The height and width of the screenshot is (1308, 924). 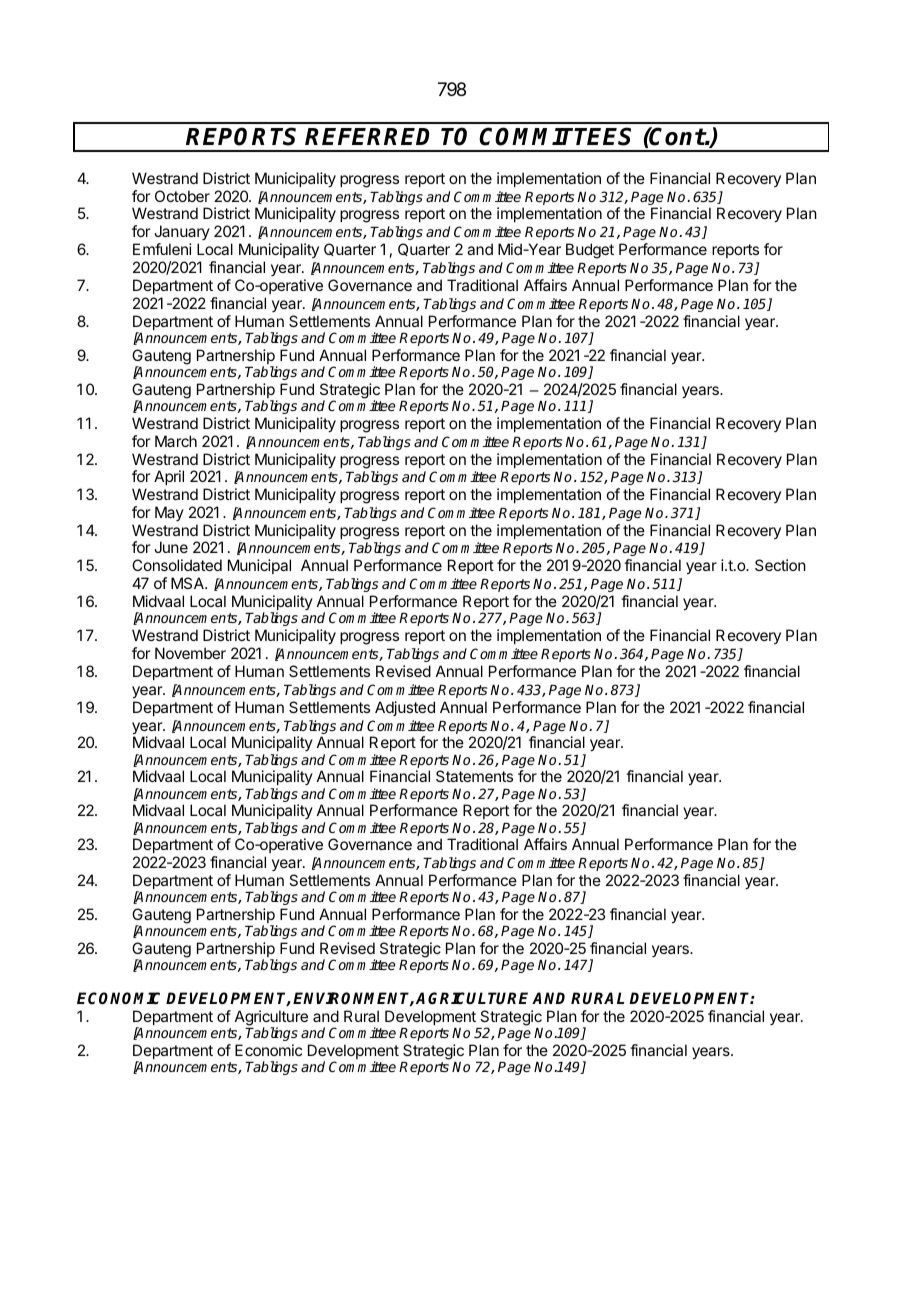 I want to click on April, so click(x=169, y=477).
